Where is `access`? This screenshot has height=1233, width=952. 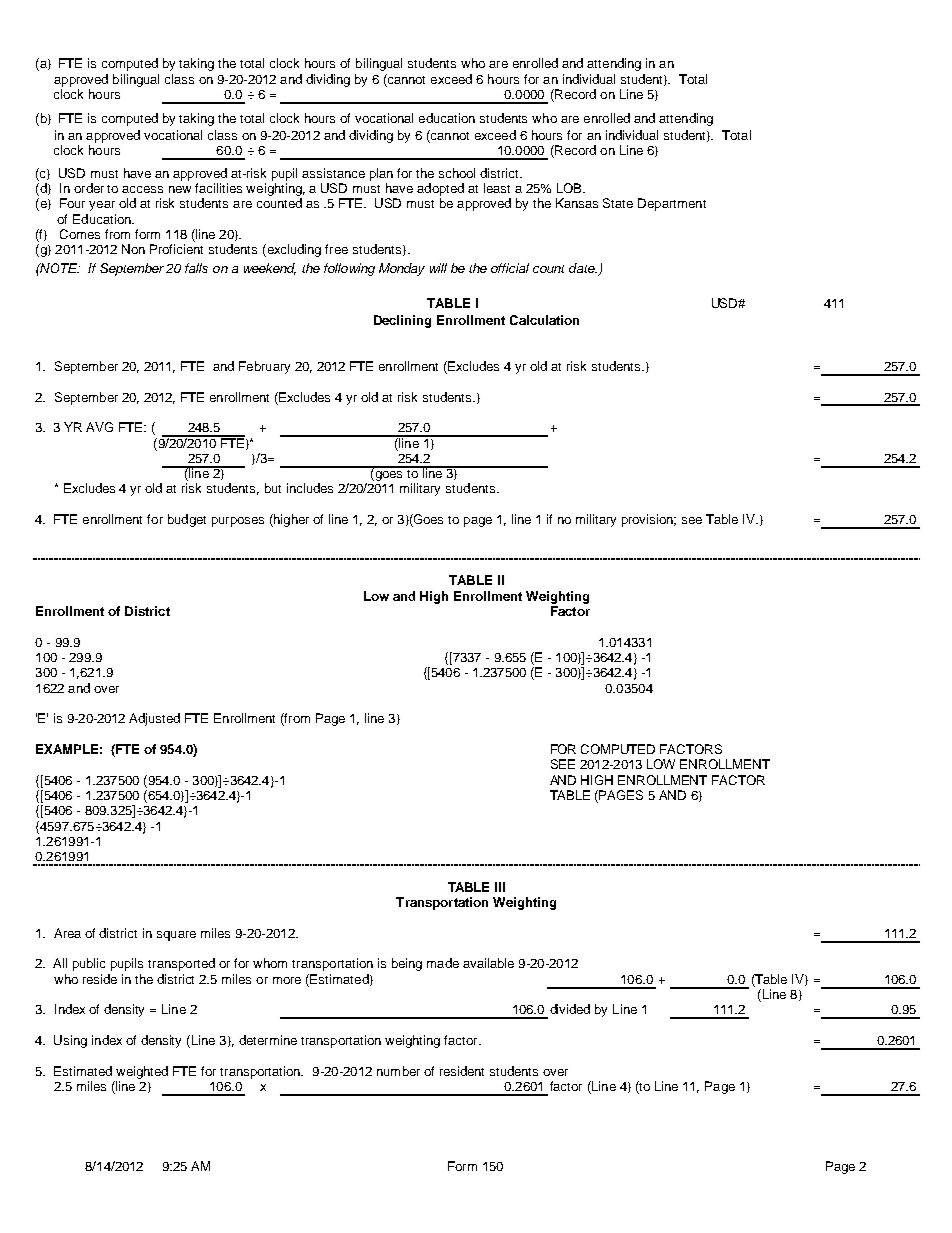 access is located at coordinates (142, 189).
